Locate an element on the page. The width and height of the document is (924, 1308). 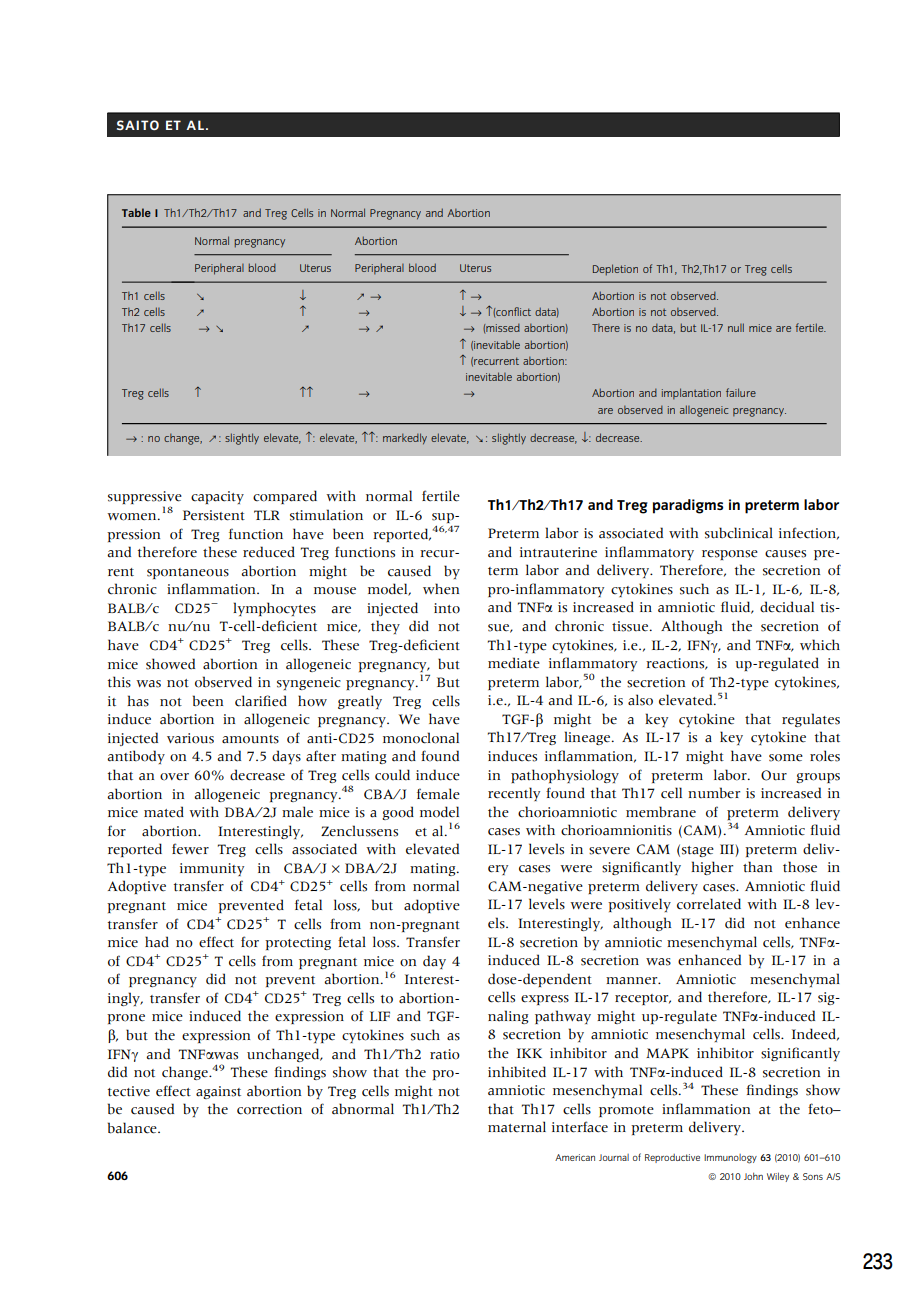
lymphocytes is located at coordinates (274, 609).
